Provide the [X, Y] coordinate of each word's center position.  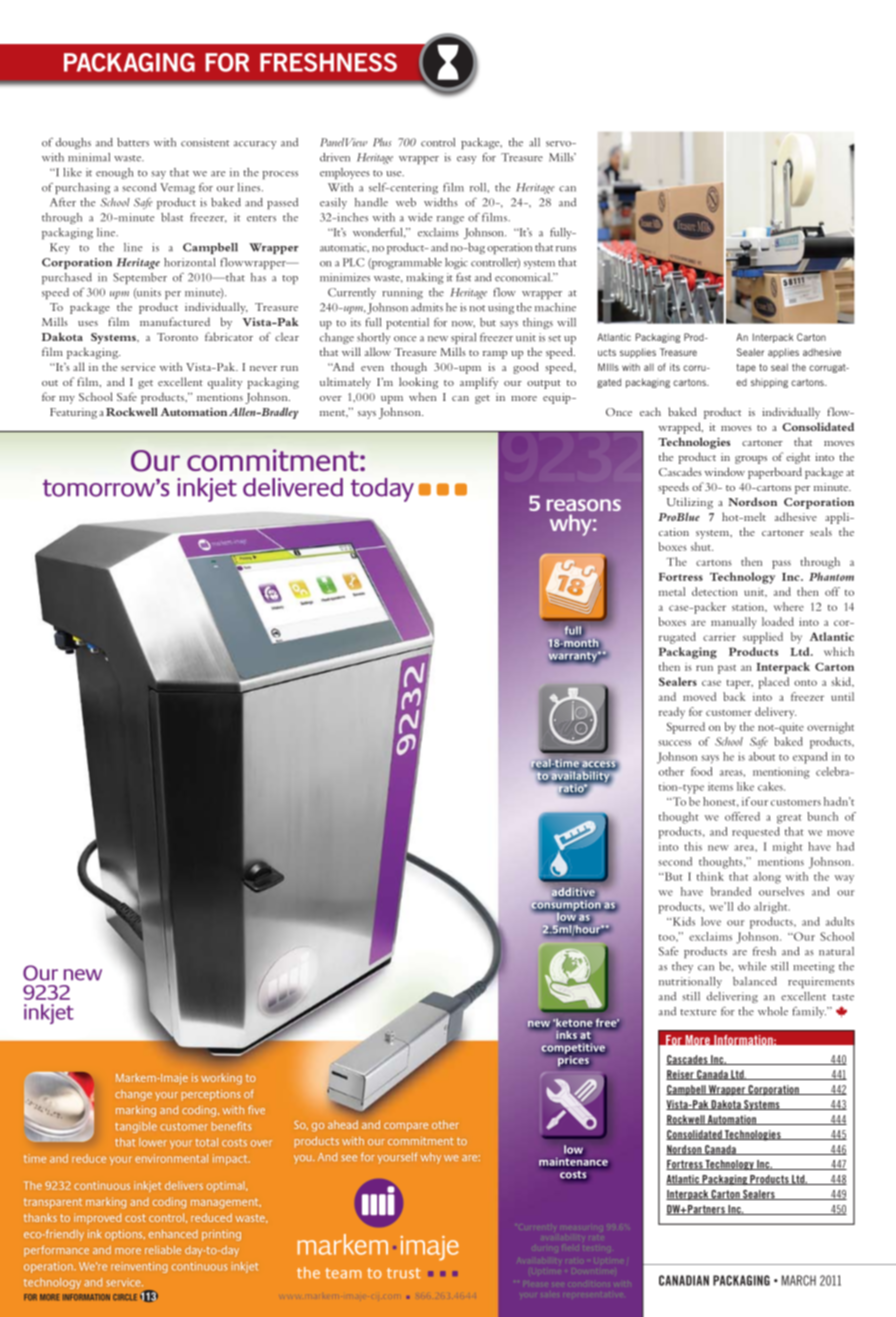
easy [467, 160]
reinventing [139, 1267]
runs [566, 249]
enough [115, 173]
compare [406, 1127]
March [799, 1280]
